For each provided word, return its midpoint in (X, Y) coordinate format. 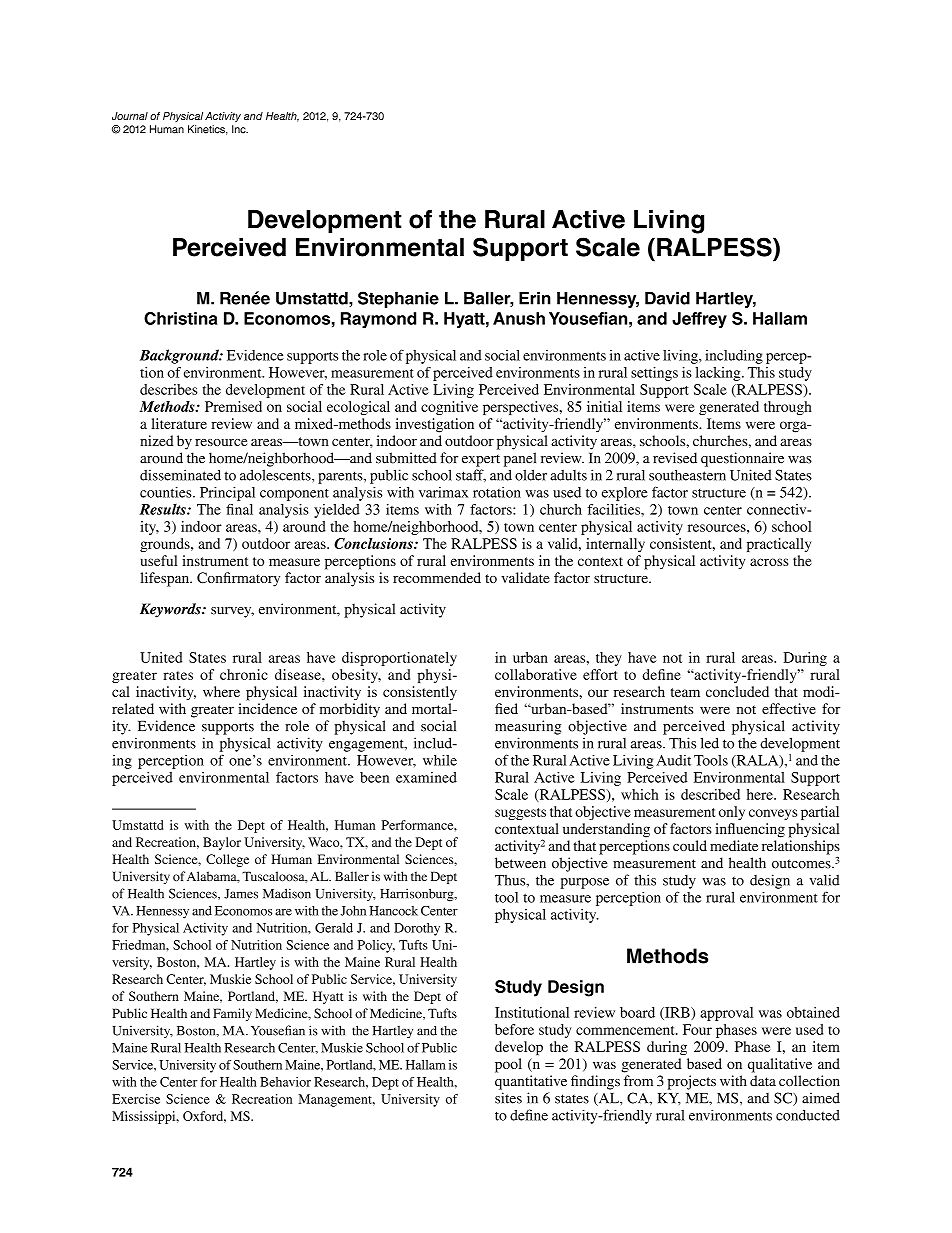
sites (508, 1098)
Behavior (285, 1082)
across (769, 562)
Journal (130, 116)
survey (232, 612)
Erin (535, 298)
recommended (437, 577)
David (667, 298)
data (763, 1080)
